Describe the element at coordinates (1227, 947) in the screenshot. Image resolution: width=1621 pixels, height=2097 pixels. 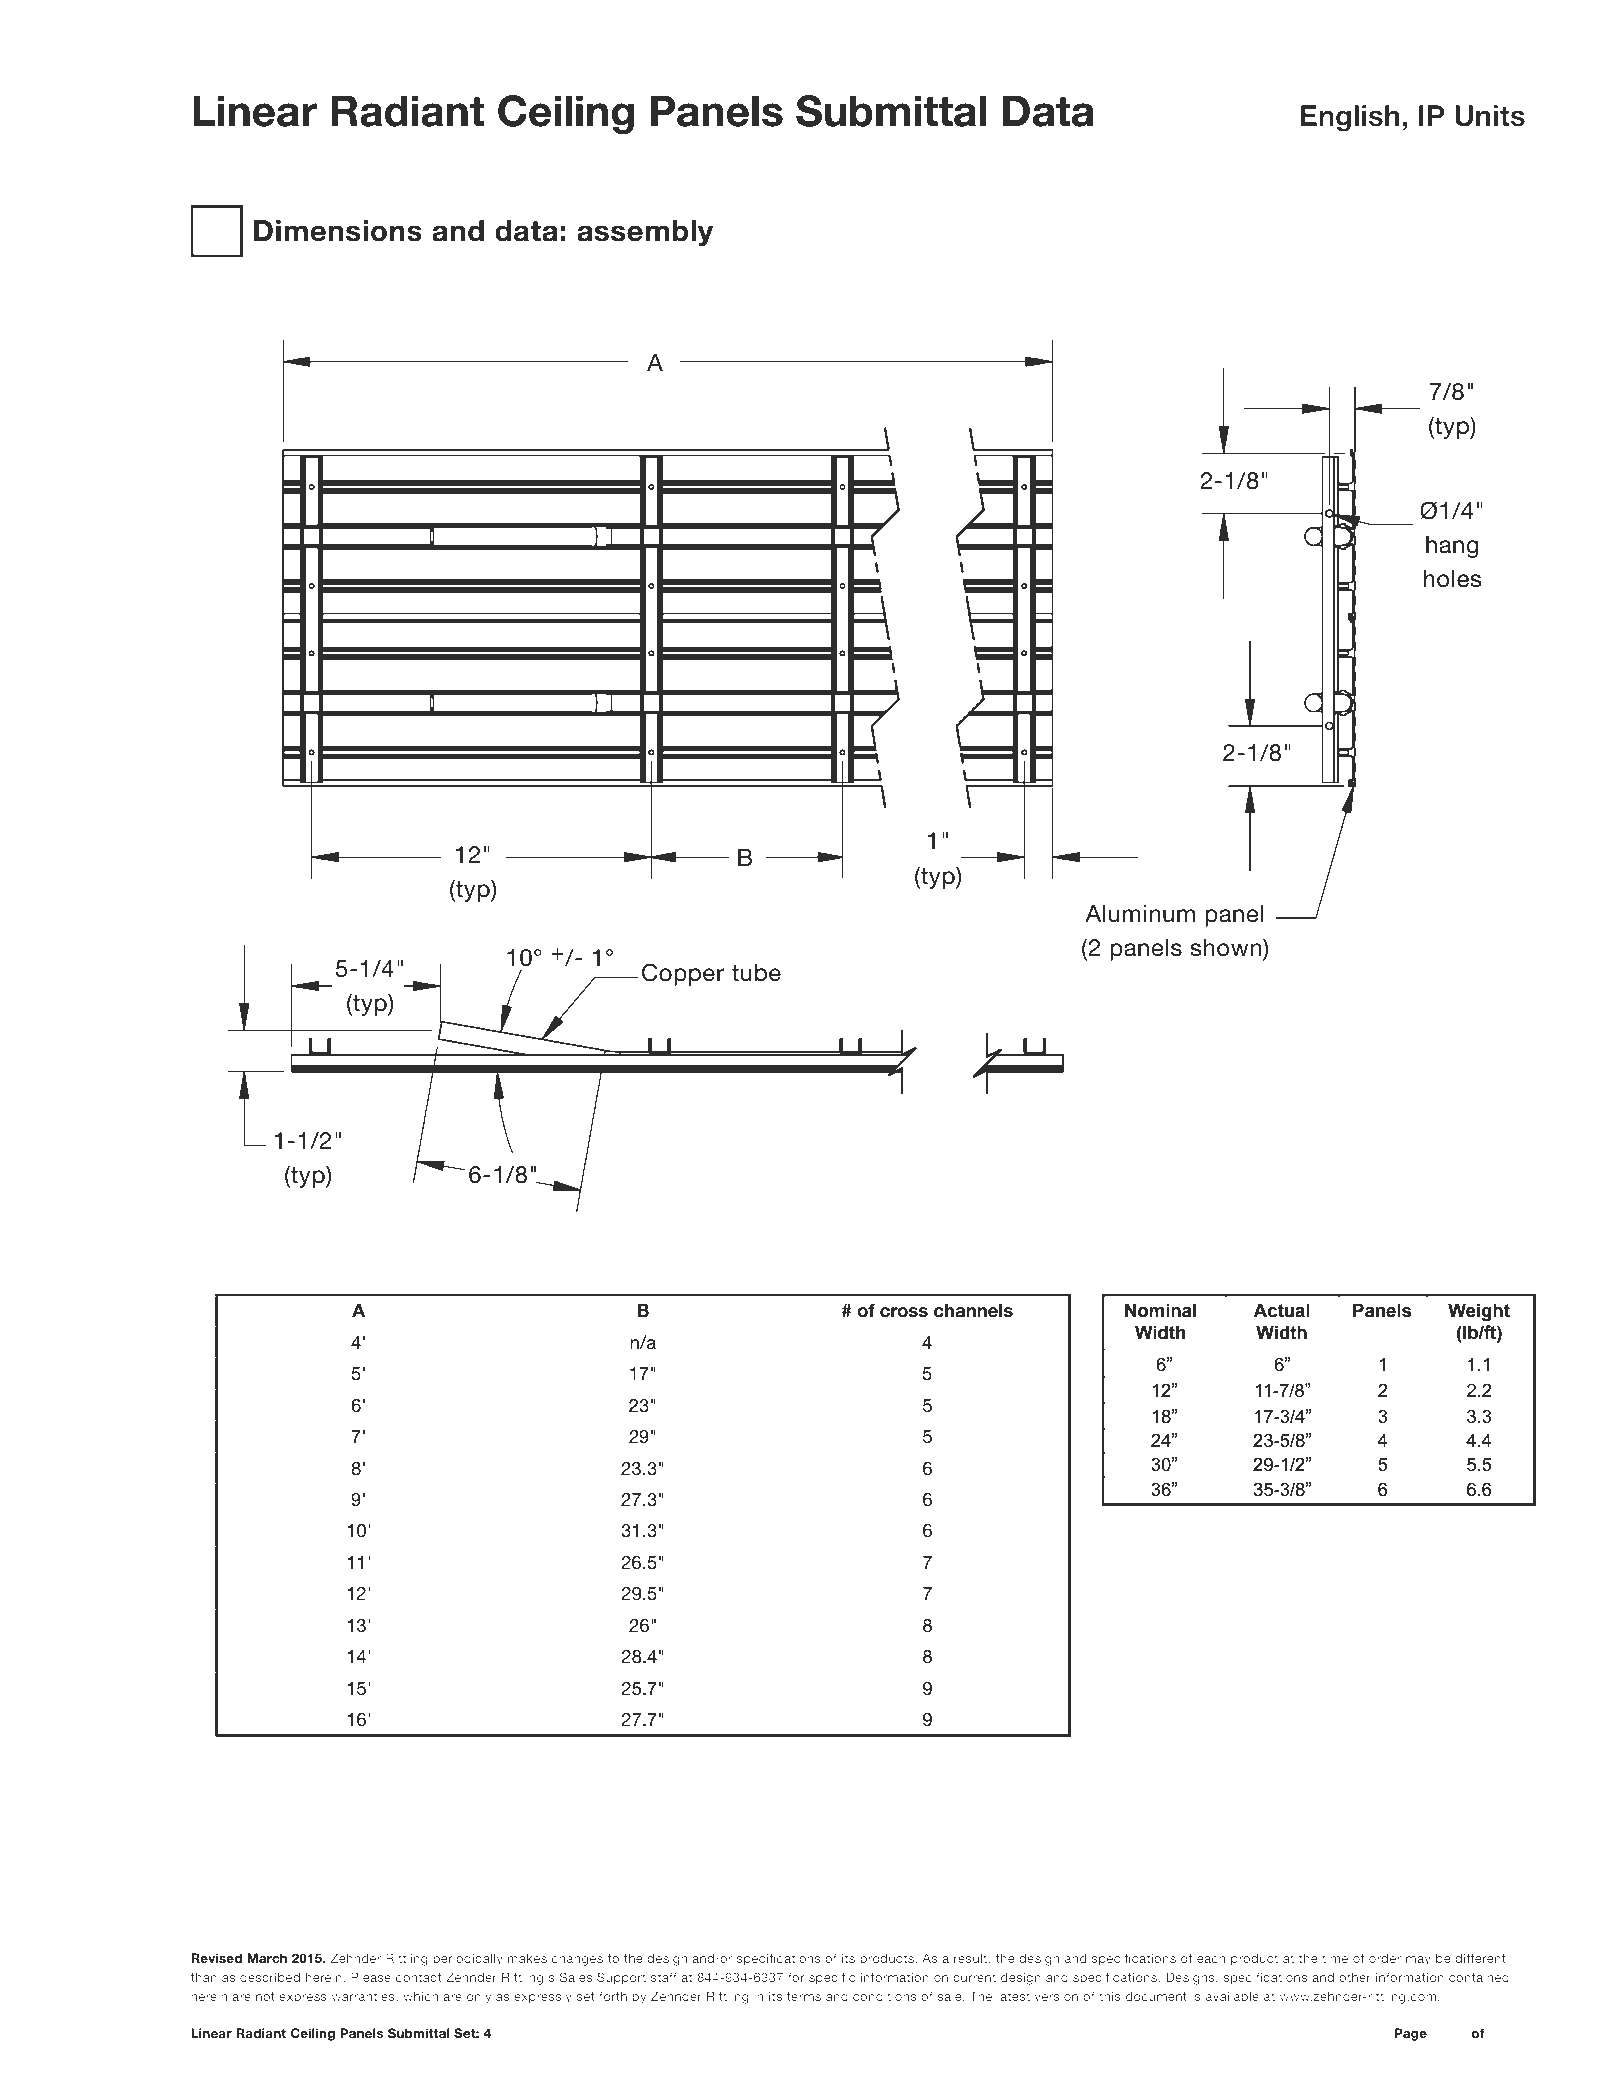
I see `shown` at that location.
